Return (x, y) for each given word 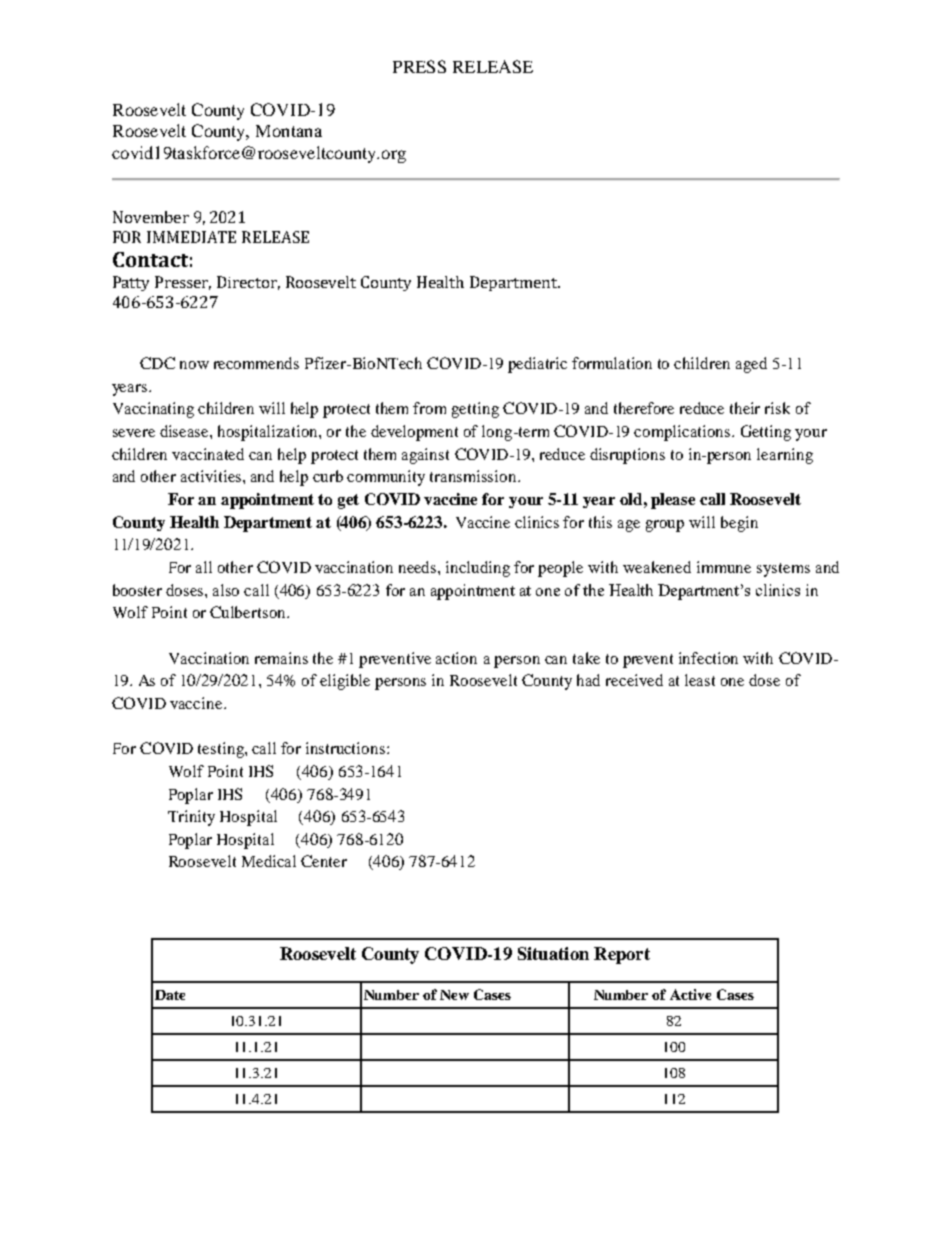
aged (751, 365)
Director (248, 283)
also (226, 590)
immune (724, 567)
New (454, 995)
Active (690, 994)
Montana (289, 131)
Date (170, 995)
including (478, 569)
